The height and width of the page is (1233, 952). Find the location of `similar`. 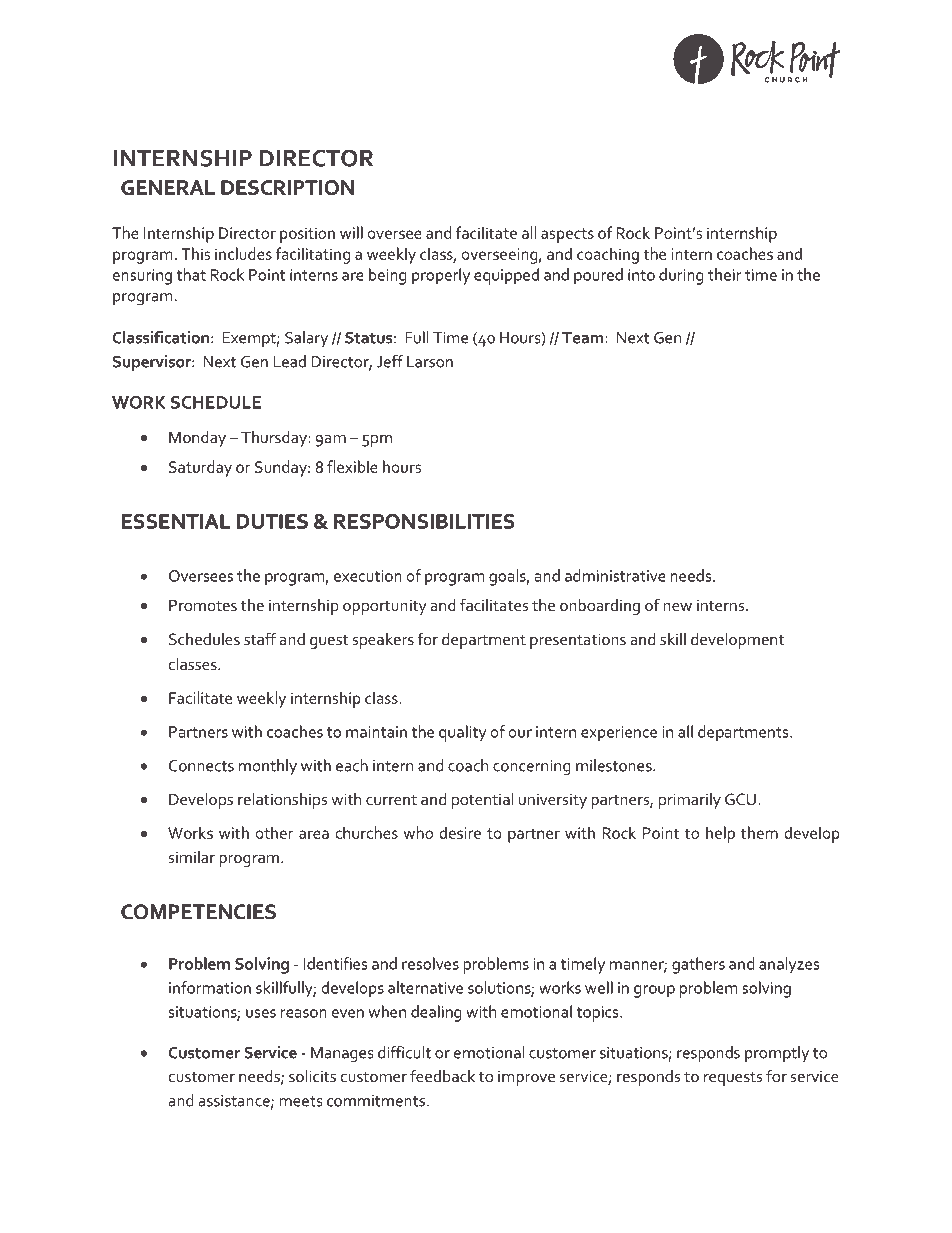

similar is located at coordinates (192, 857).
